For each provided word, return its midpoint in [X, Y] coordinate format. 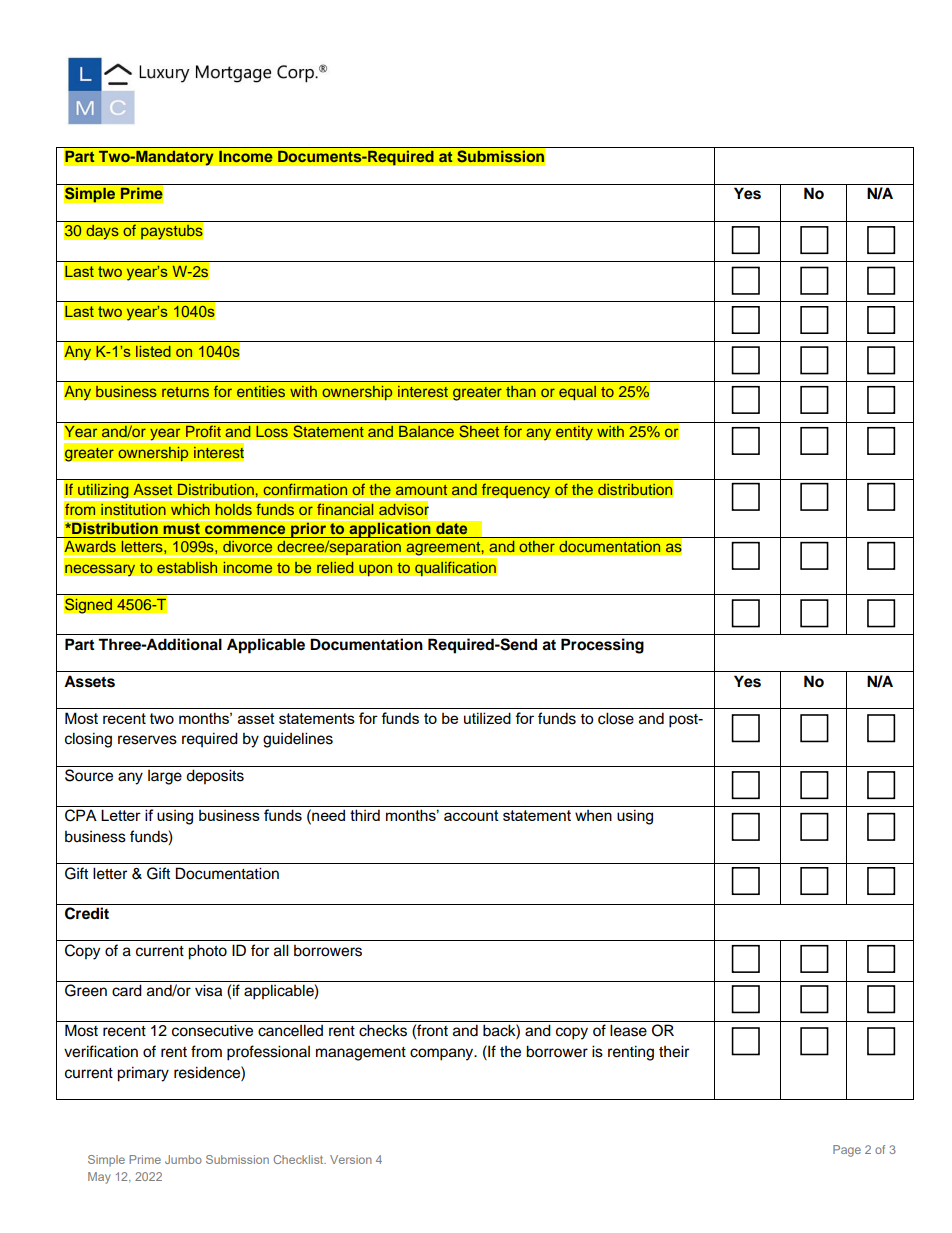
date [452, 528]
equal [578, 392]
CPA [81, 815]
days [102, 232]
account [471, 815]
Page [847, 1151]
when [593, 815]
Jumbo [183, 1159]
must [181, 529]
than [521, 391]
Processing [602, 646]
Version [351, 1159]
